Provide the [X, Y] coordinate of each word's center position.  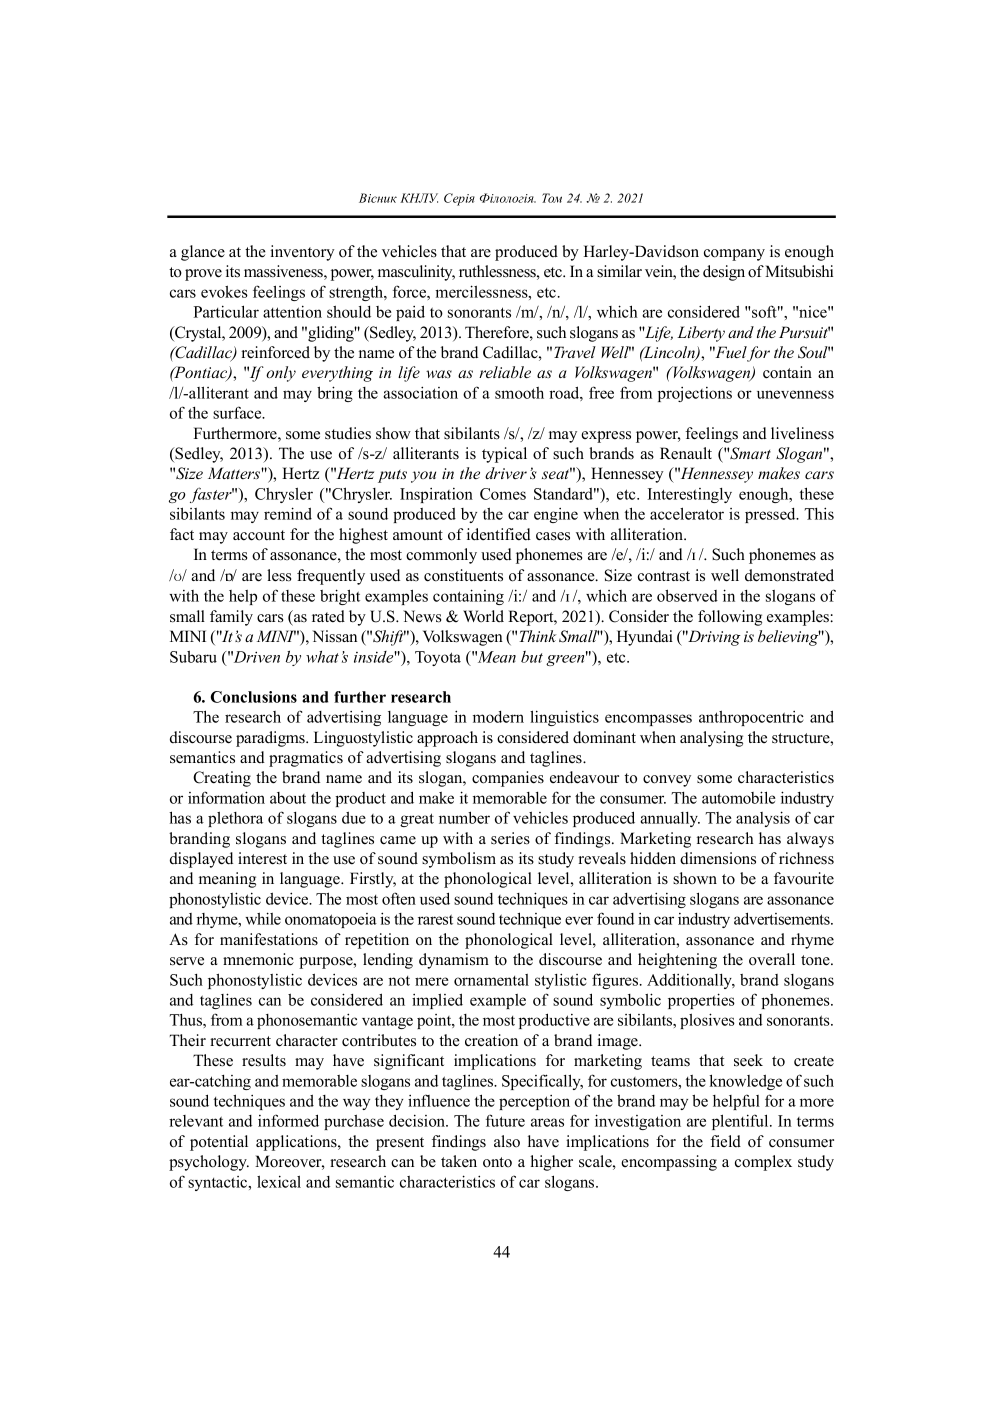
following [730, 618]
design [724, 273]
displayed [201, 860]
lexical [279, 1181]
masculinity [416, 273]
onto [497, 1162]
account [259, 535]
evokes [224, 291]
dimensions [718, 858]
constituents [463, 575]
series [510, 838]
